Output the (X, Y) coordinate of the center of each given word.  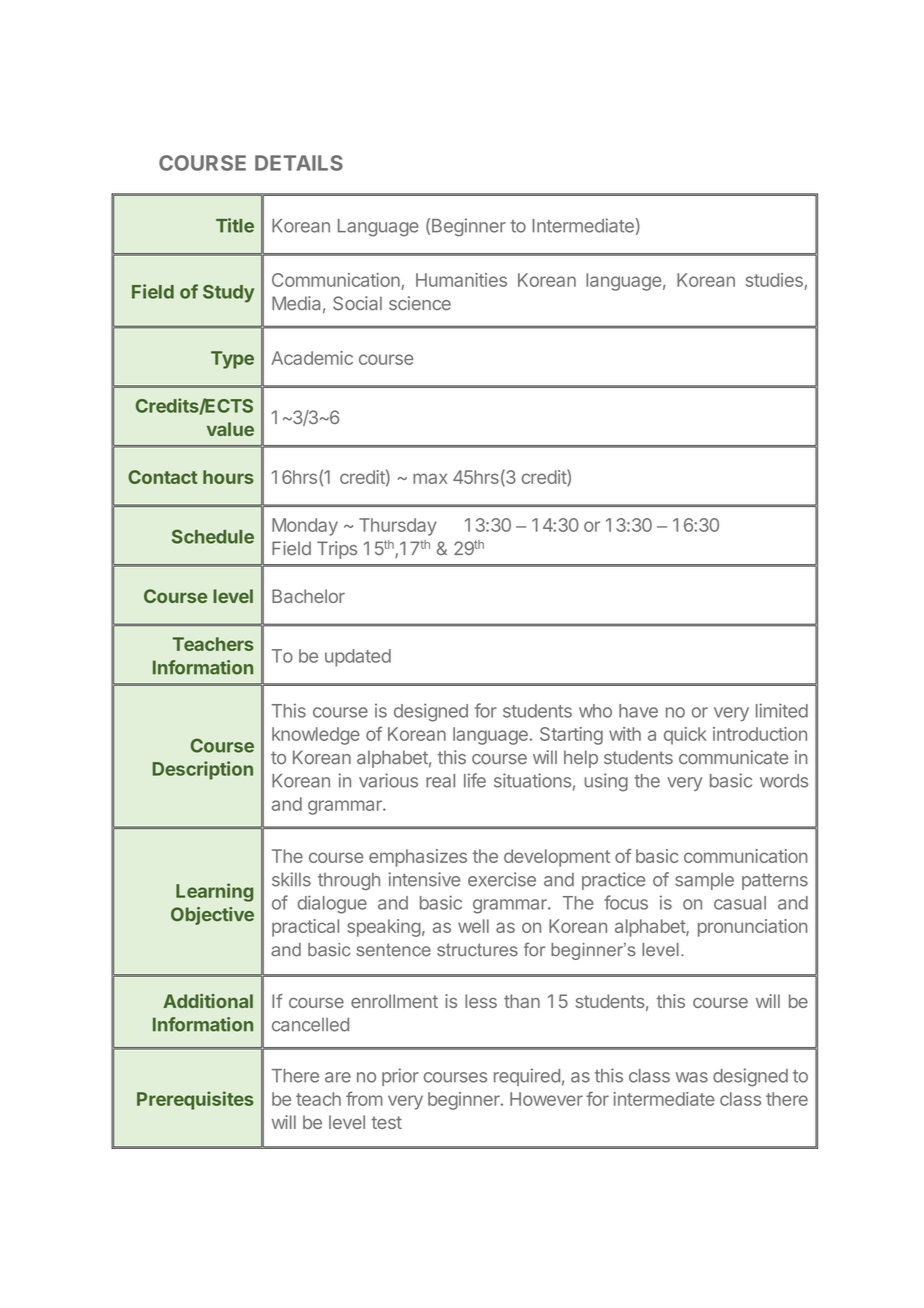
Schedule (213, 536)
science (420, 303)
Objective (212, 916)
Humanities (461, 280)
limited (782, 710)
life (475, 780)
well (473, 926)
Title (235, 225)
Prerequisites (195, 1100)
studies (774, 280)
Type (232, 360)
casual (740, 903)
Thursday (398, 527)
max (430, 478)
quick (685, 736)
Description (202, 770)
